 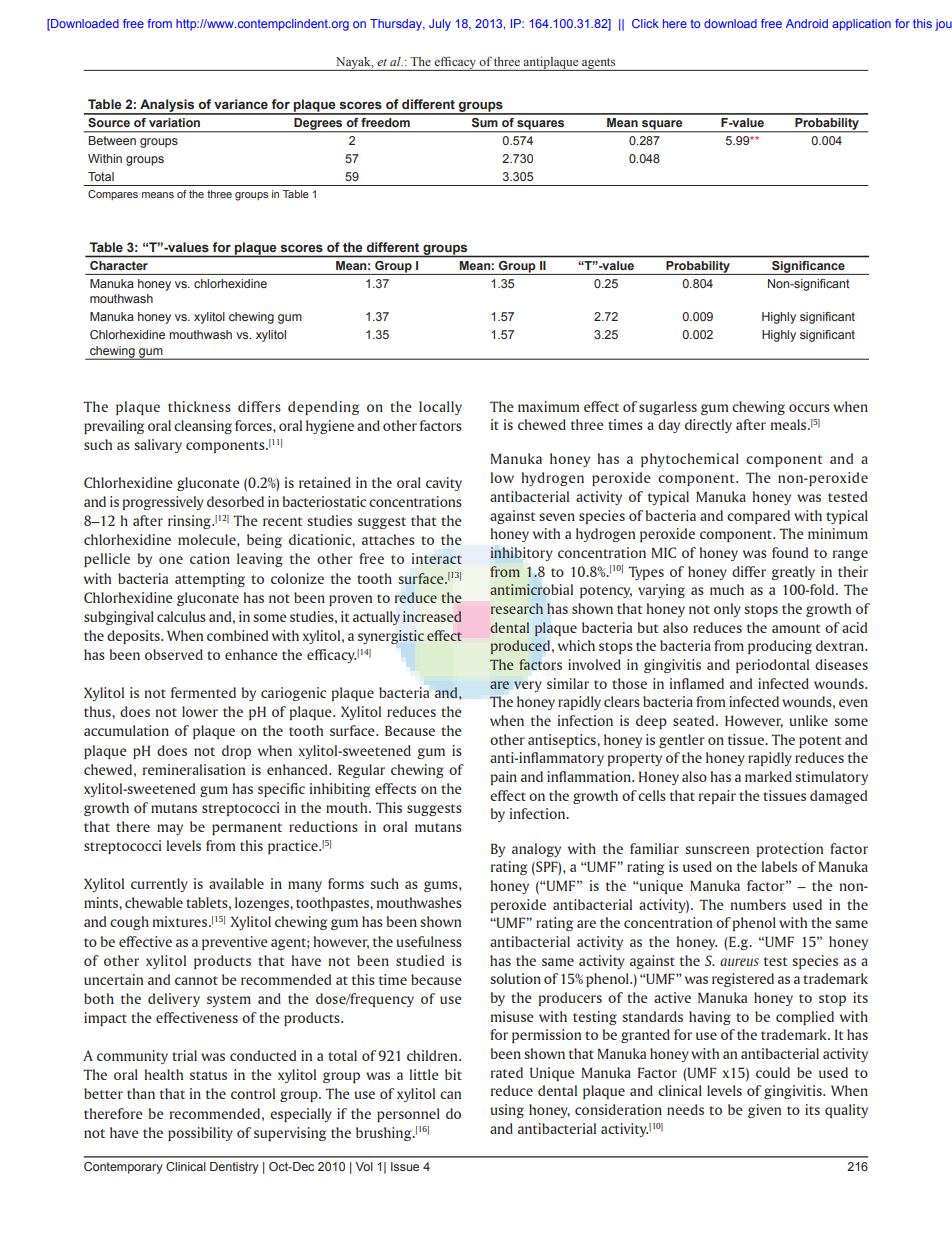 I want to click on pain, so click(x=504, y=778).
